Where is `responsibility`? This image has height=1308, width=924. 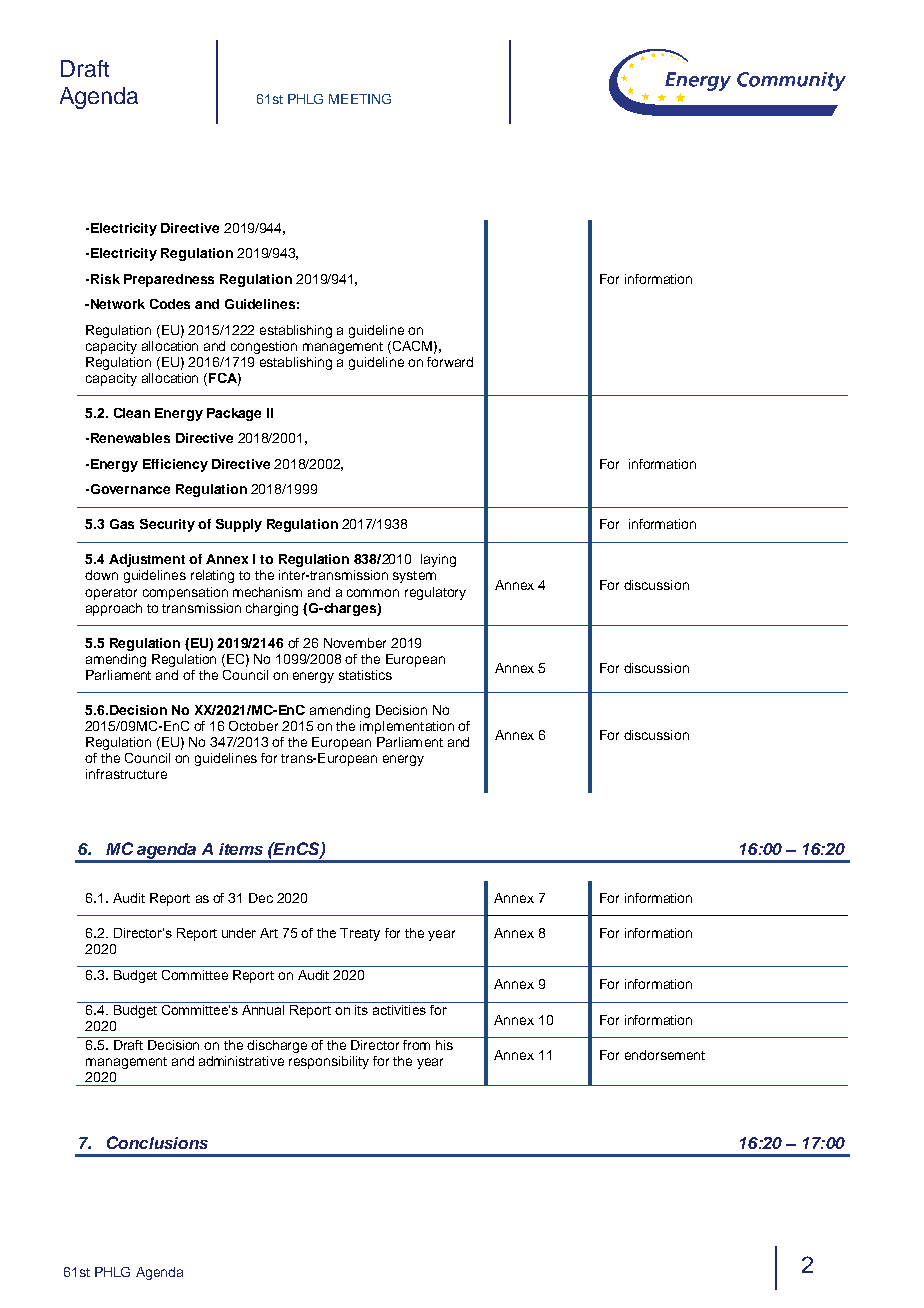
responsibility is located at coordinates (329, 1062).
